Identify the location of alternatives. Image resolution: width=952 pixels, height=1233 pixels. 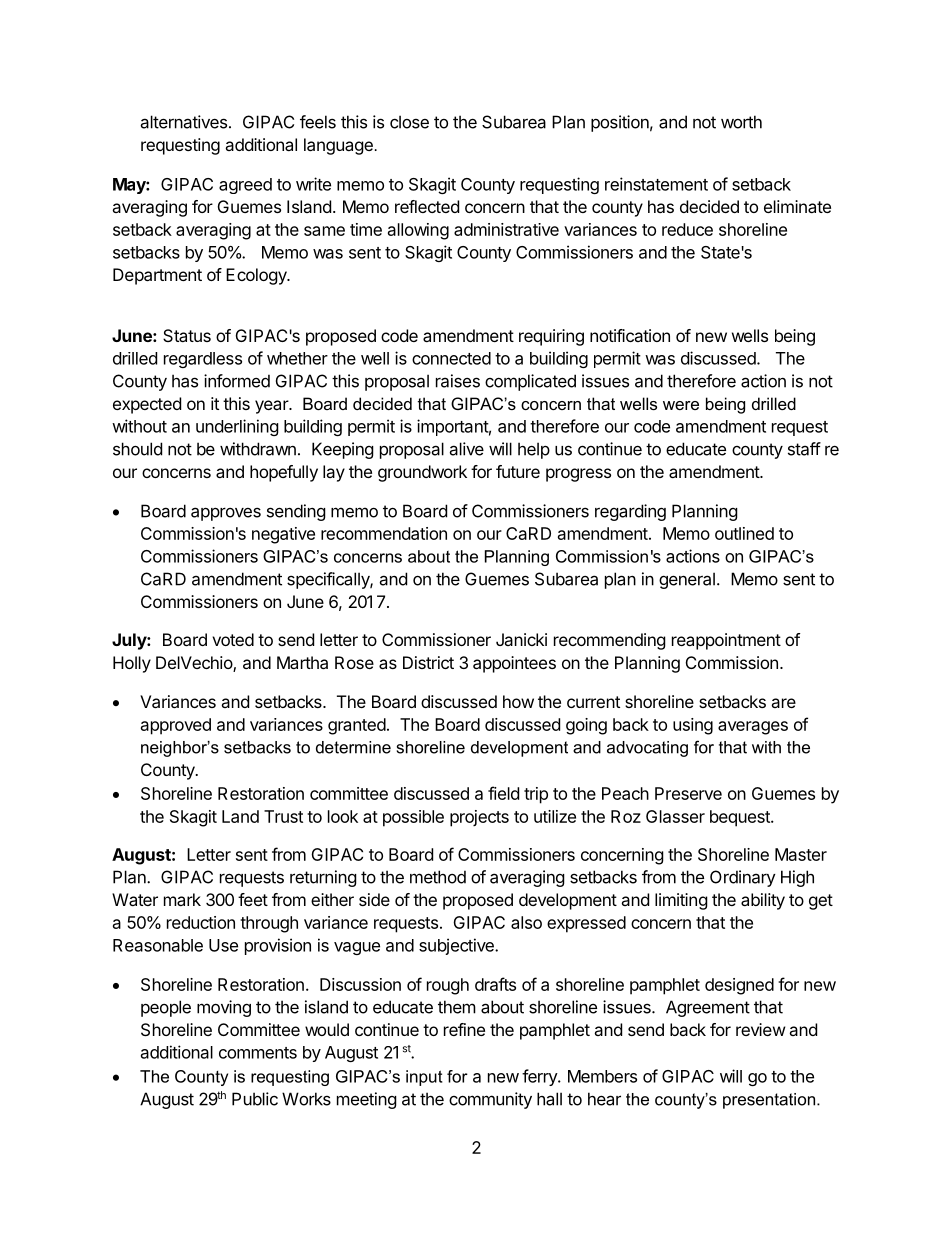
(183, 122).
